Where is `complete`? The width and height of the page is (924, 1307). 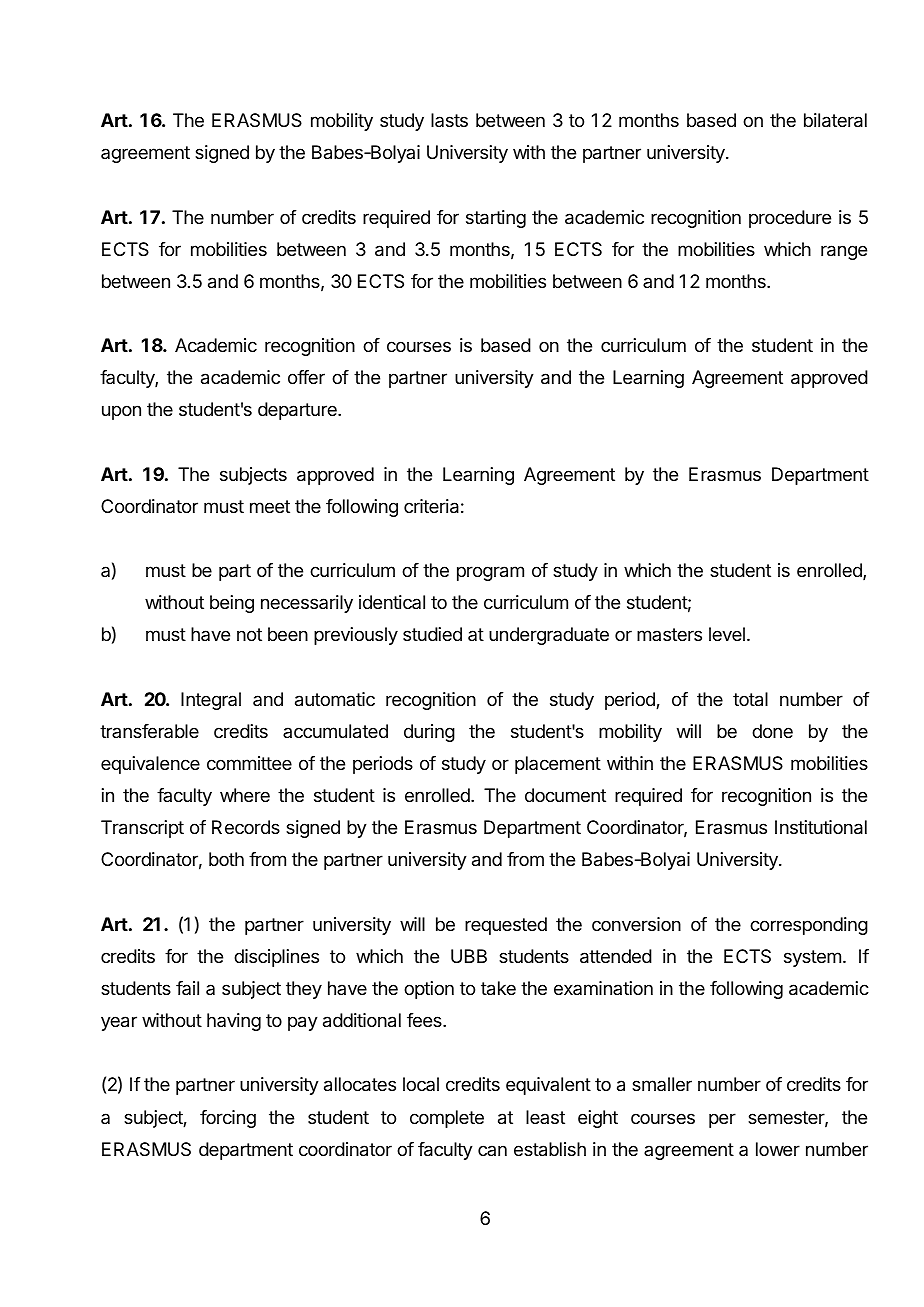 complete is located at coordinates (447, 1119).
